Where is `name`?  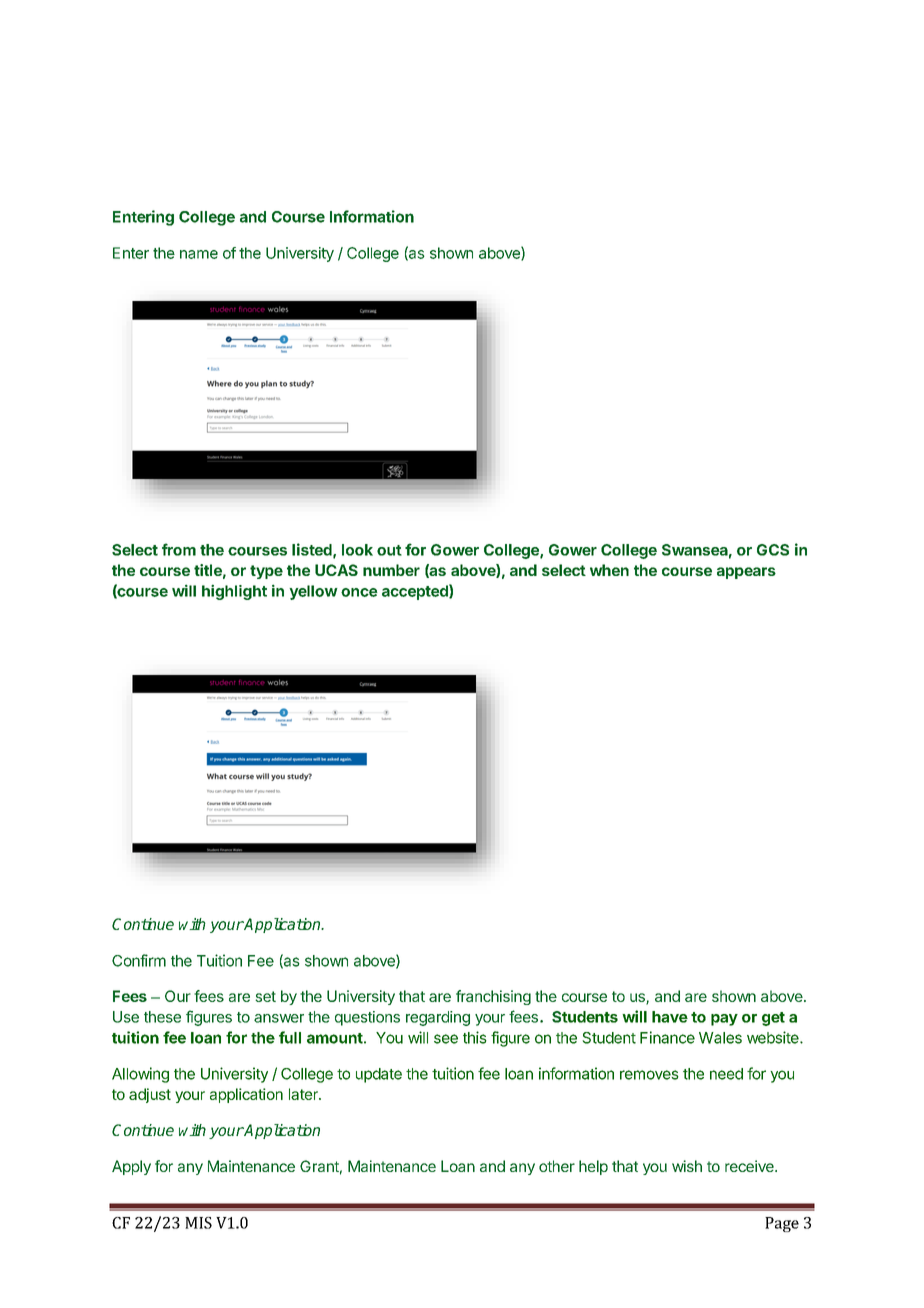
name is located at coordinates (199, 254).
